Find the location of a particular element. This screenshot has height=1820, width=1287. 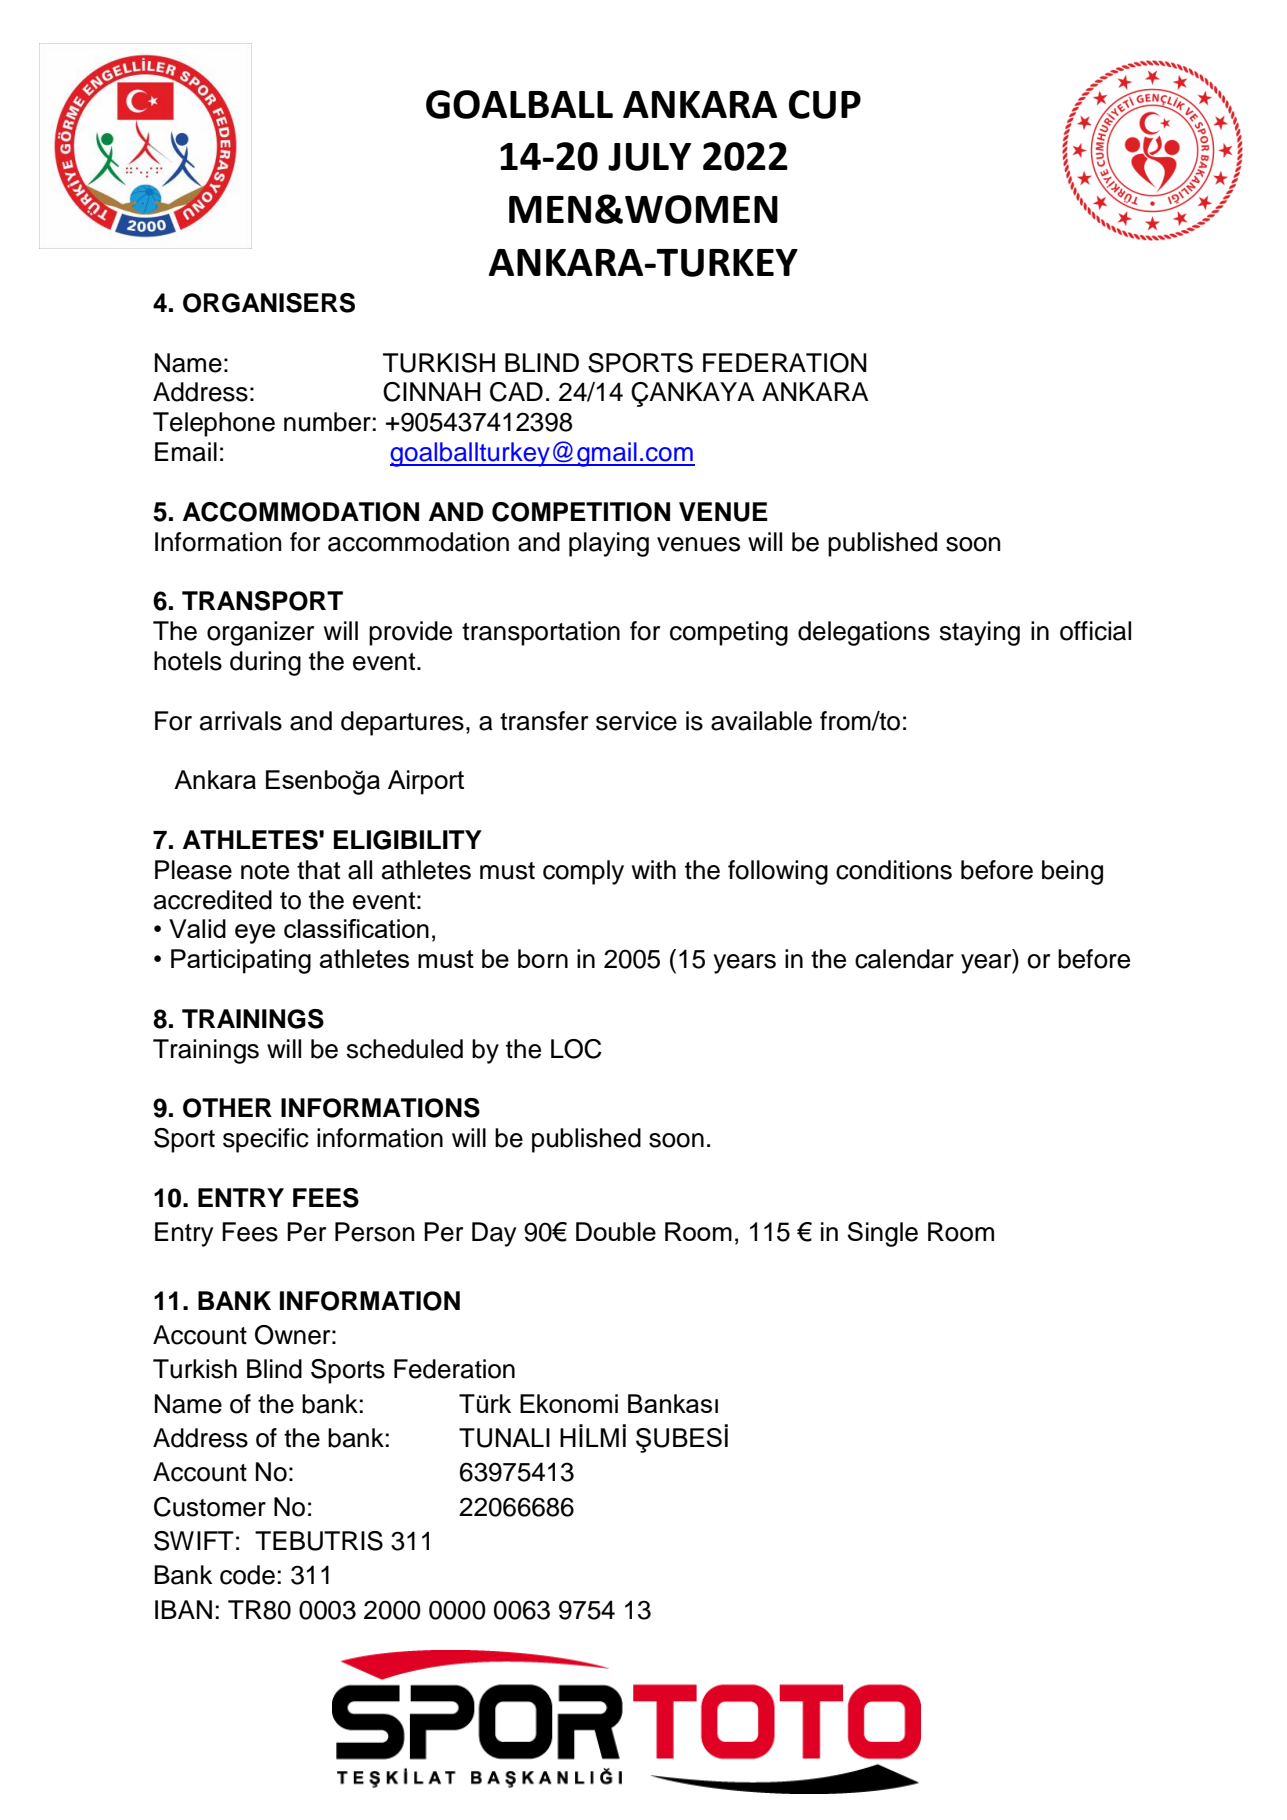

CUP is located at coordinates (825, 104).
